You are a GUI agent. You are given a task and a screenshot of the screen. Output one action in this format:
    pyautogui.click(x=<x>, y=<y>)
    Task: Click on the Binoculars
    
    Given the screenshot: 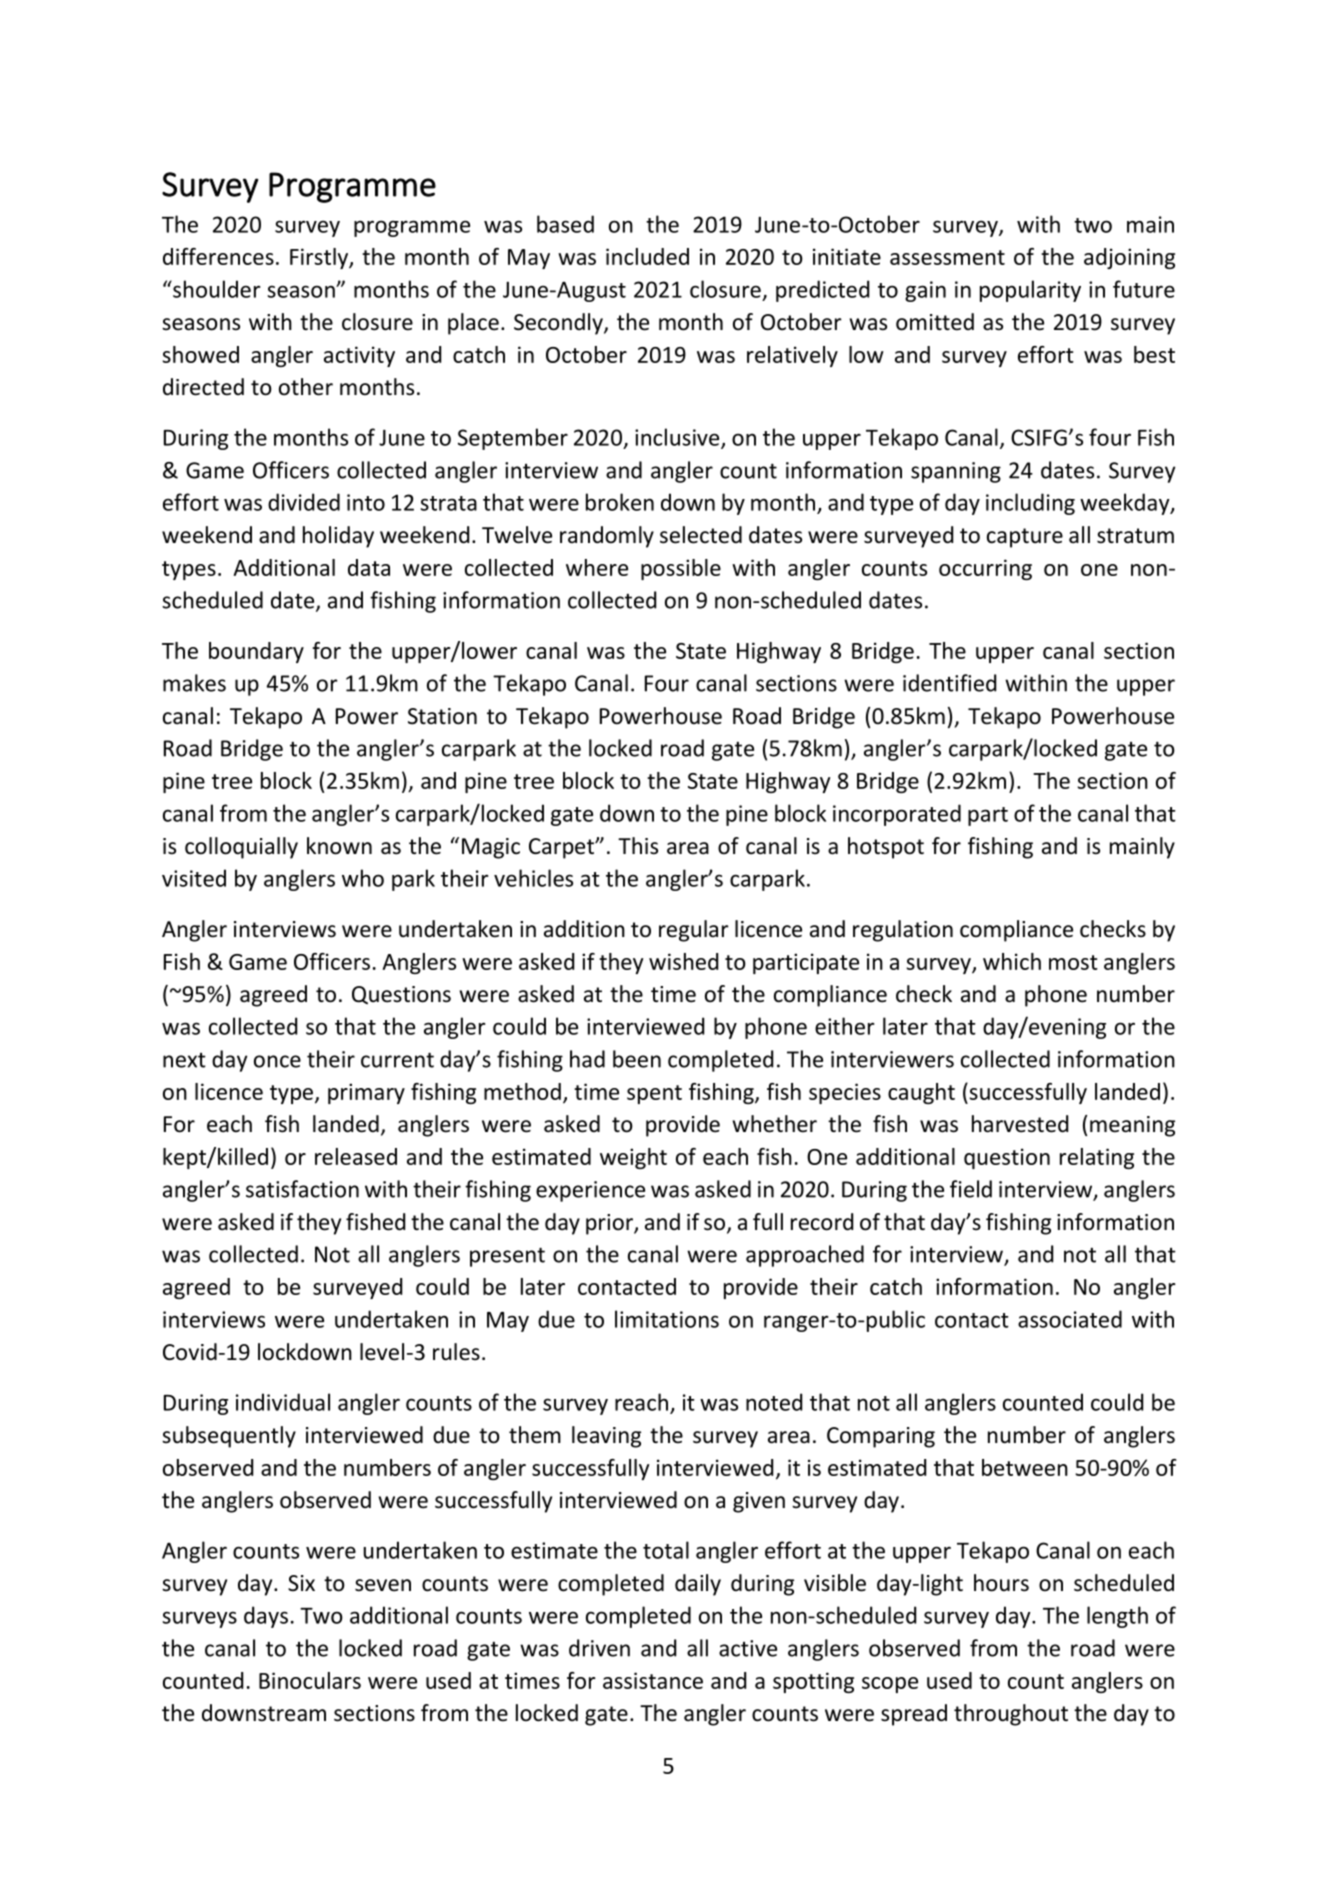 What is the action you would take?
    pyautogui.click(x=310, y=1680)
